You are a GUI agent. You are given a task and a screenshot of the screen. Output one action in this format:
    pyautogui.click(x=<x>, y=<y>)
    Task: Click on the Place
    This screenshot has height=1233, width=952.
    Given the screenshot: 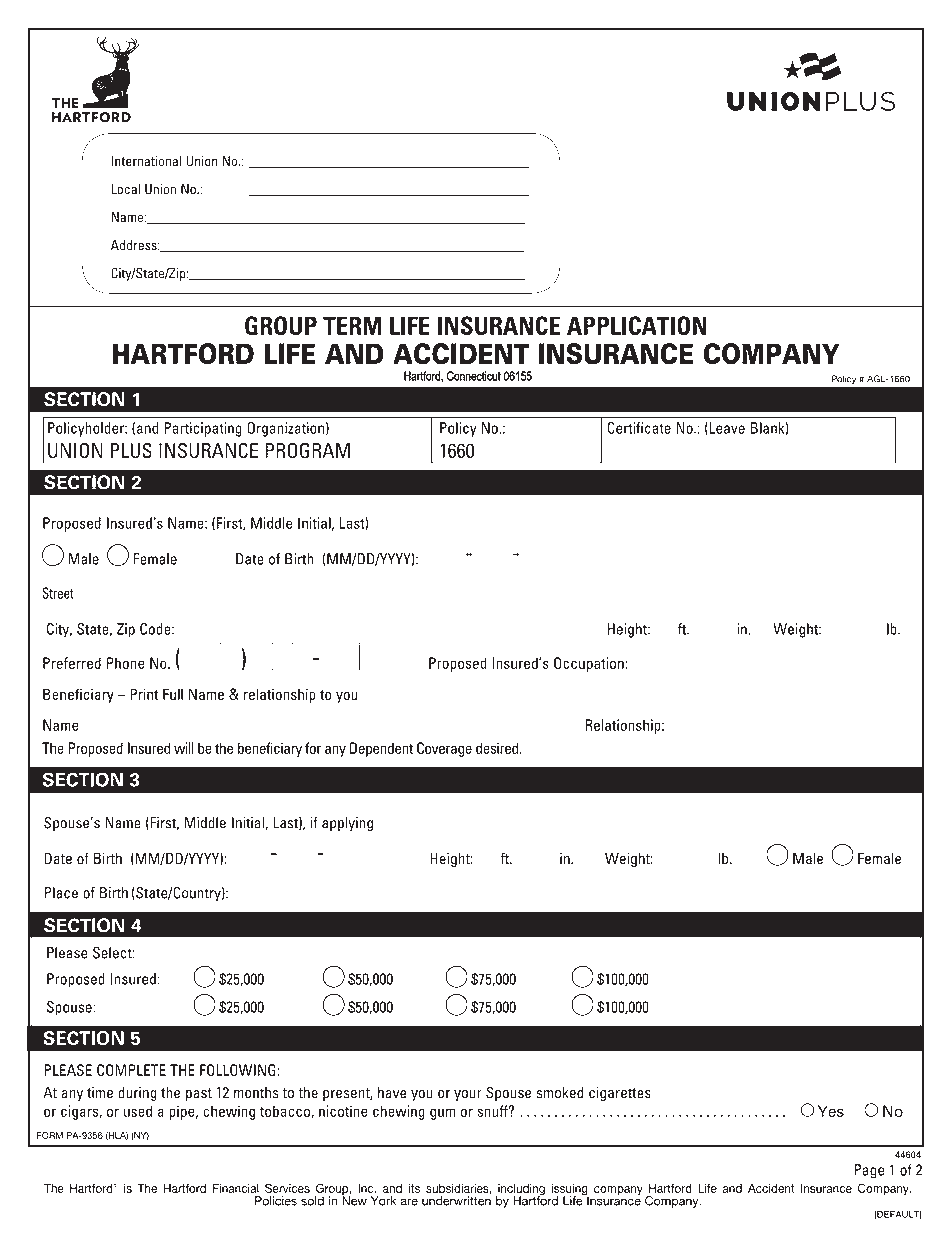 What is the action you would take?
    pyautogui.click(x=61, y=893)
